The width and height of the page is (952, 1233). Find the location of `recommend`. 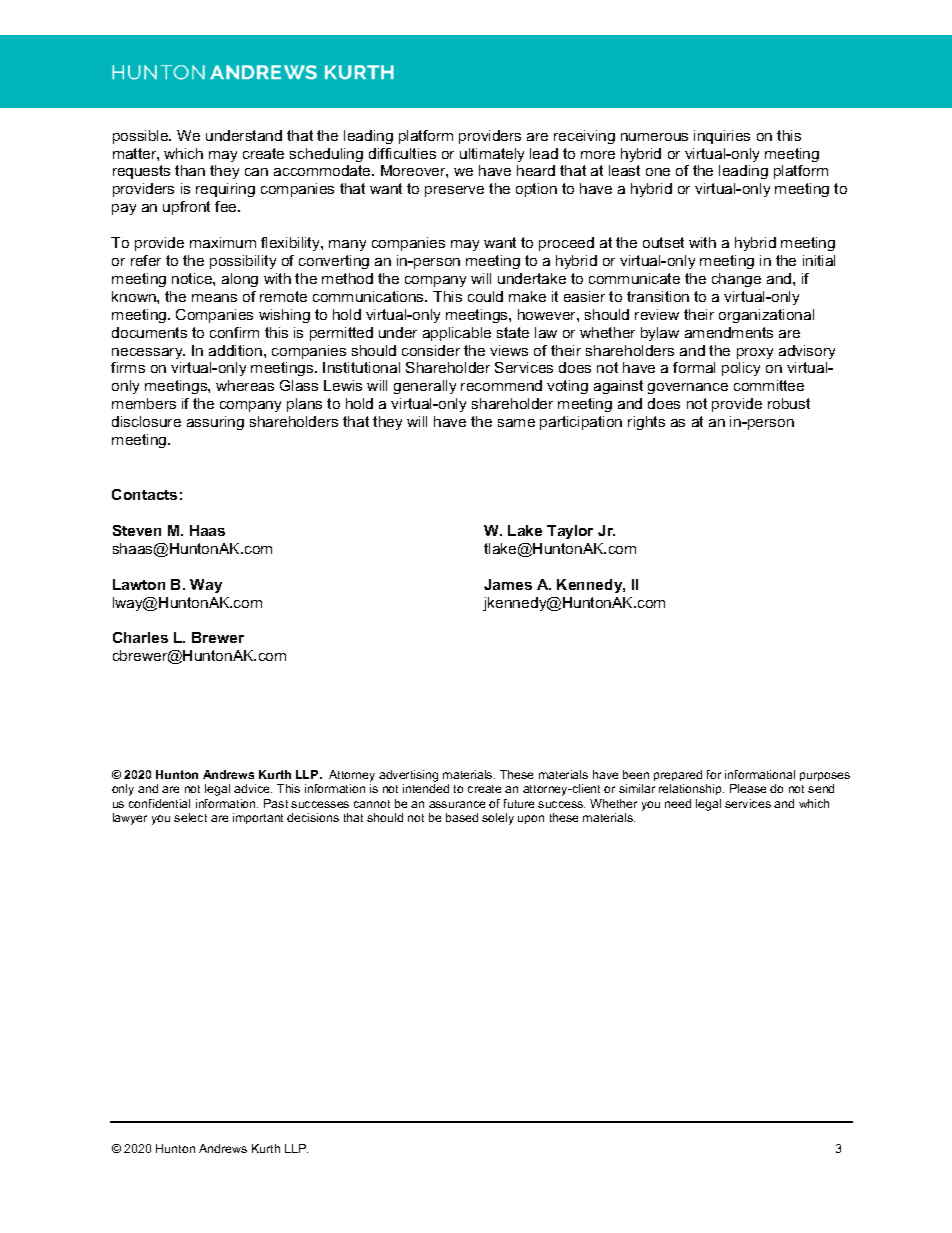

recommend is located at coordinates (501, 385).
